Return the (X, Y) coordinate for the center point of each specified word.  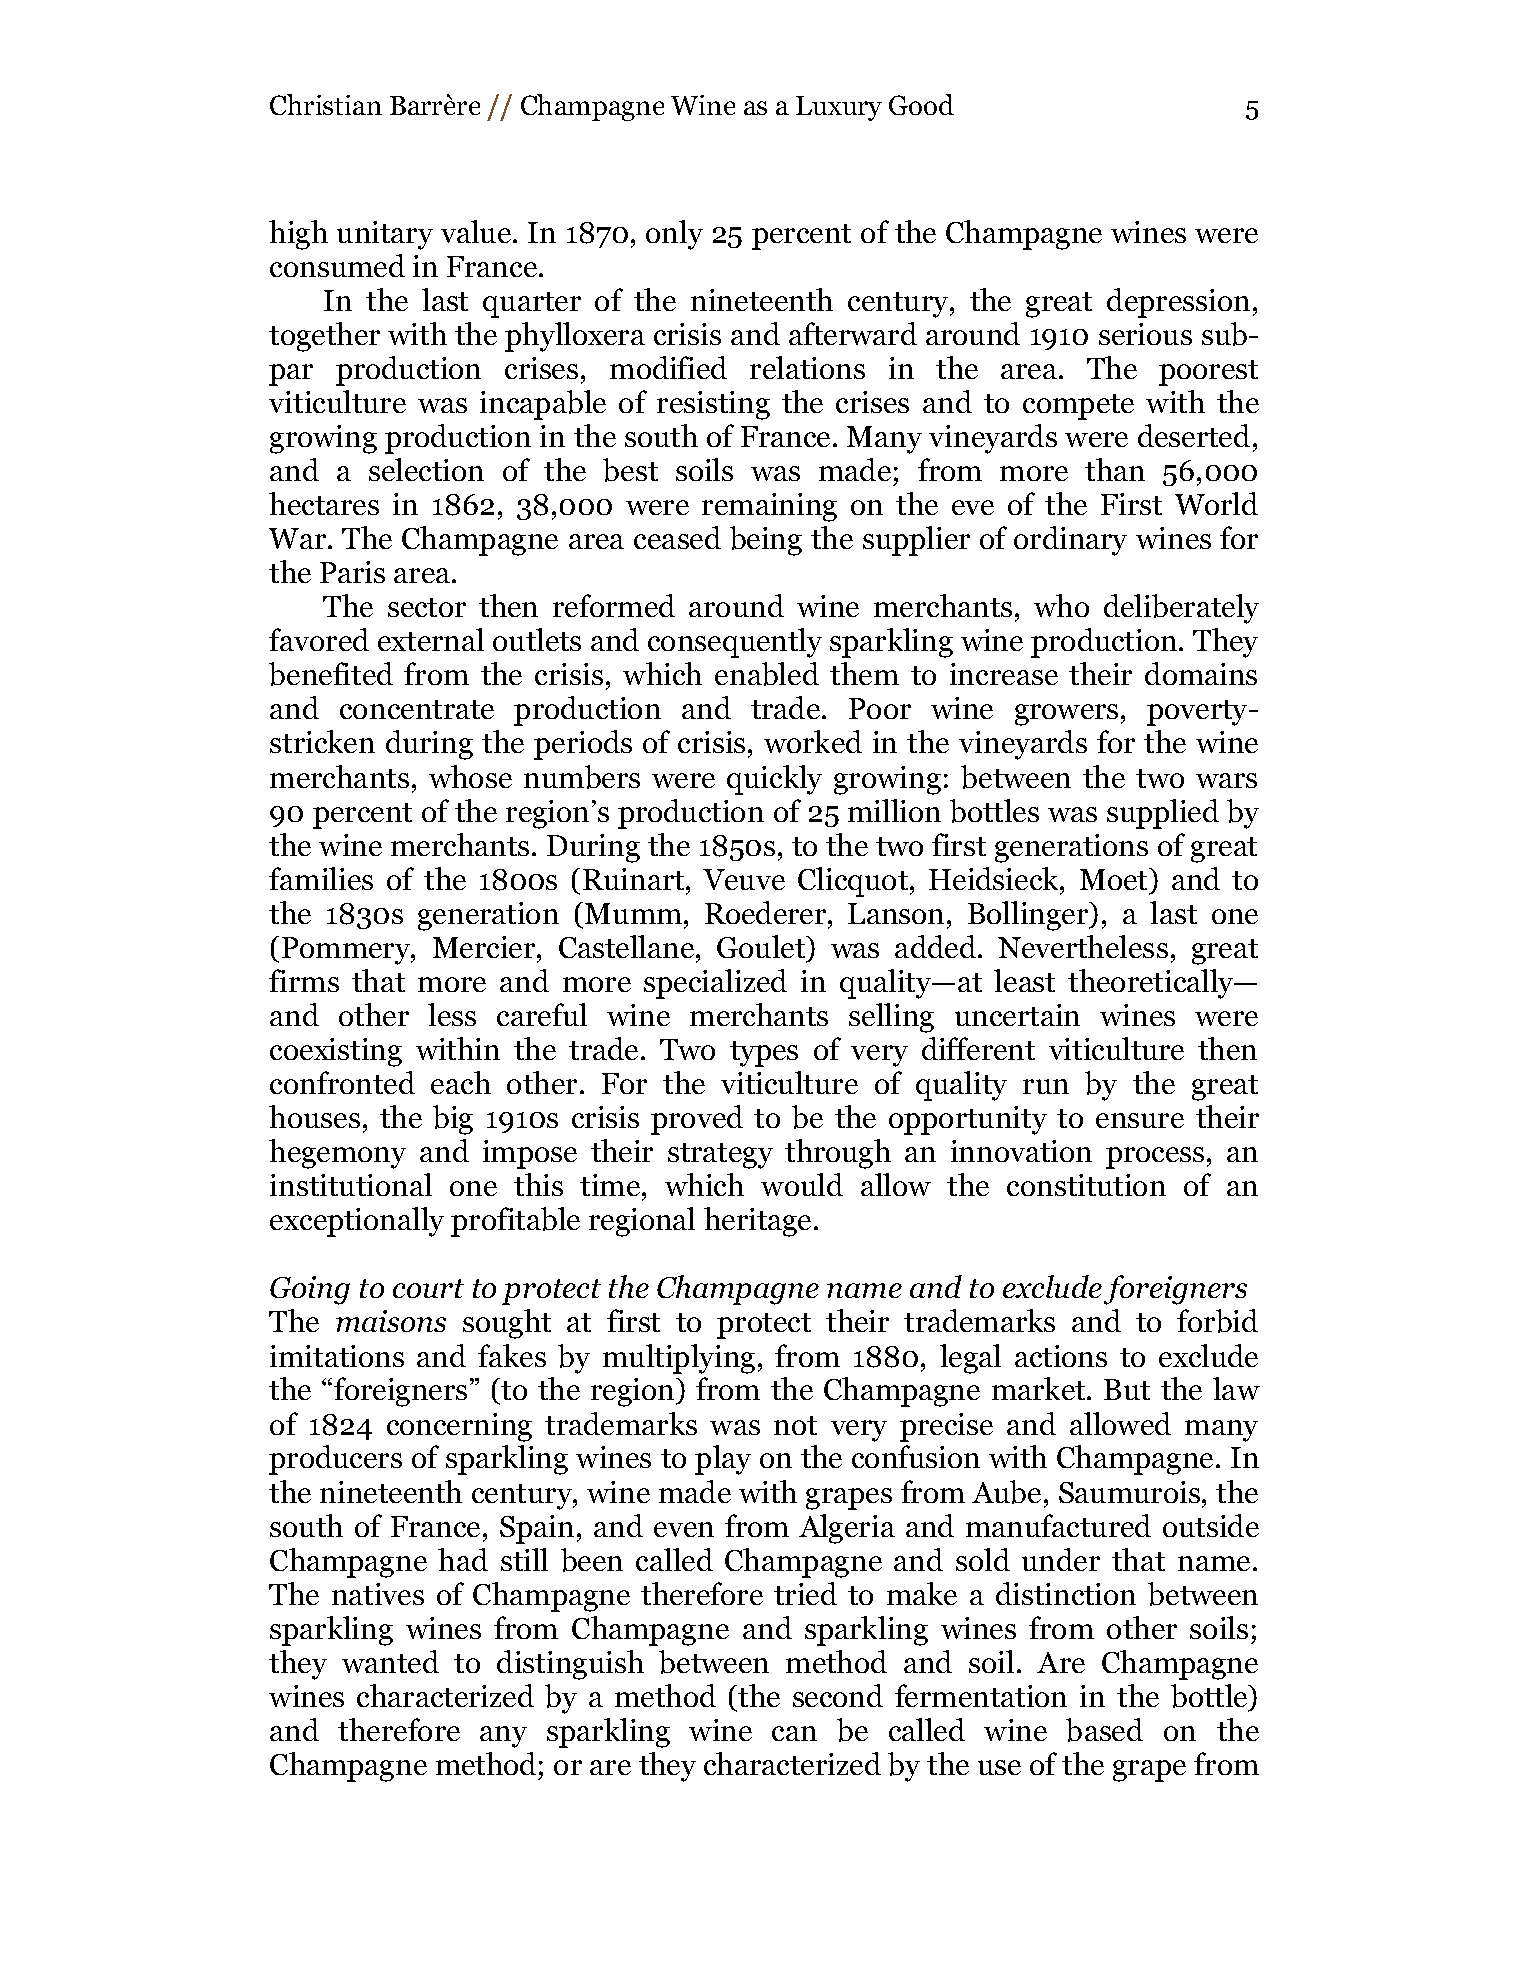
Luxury (839, 108)
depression (1178, 303)
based (1104, 1730)
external (431, 639)
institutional (351, 1184)
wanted (390, 1661)
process (1155, 1158)
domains (1201, 673)
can (794, 1733)
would (802, 1184)
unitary (385, 235)
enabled (767, 674)
